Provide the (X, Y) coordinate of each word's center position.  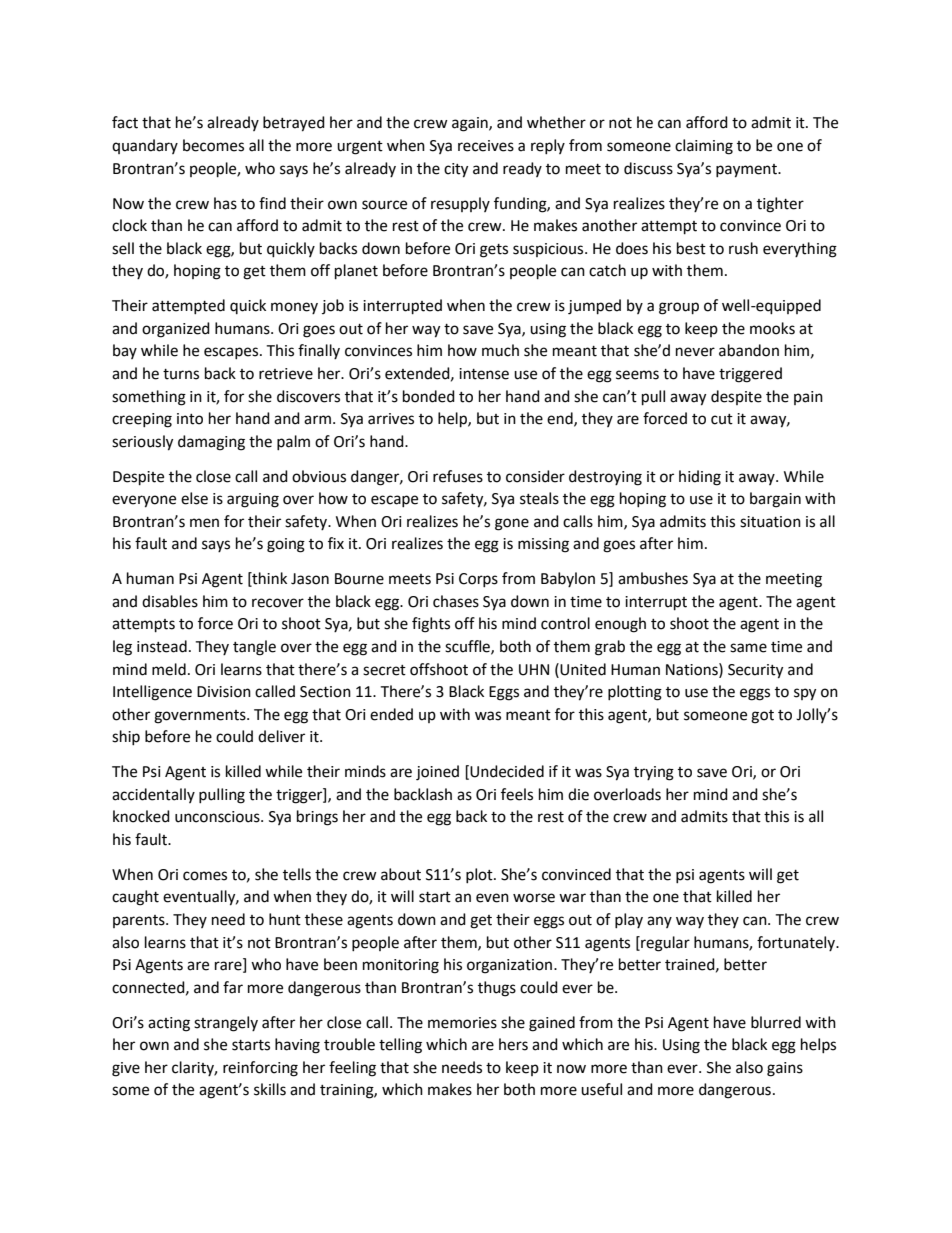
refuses (458, 476)
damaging (211, 443)
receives (486, 146)
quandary (145, 146)
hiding (700, 478)
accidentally (153, 795)
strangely (226, 1024)
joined (437, 773)
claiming (704, 147)
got (762, 717)
